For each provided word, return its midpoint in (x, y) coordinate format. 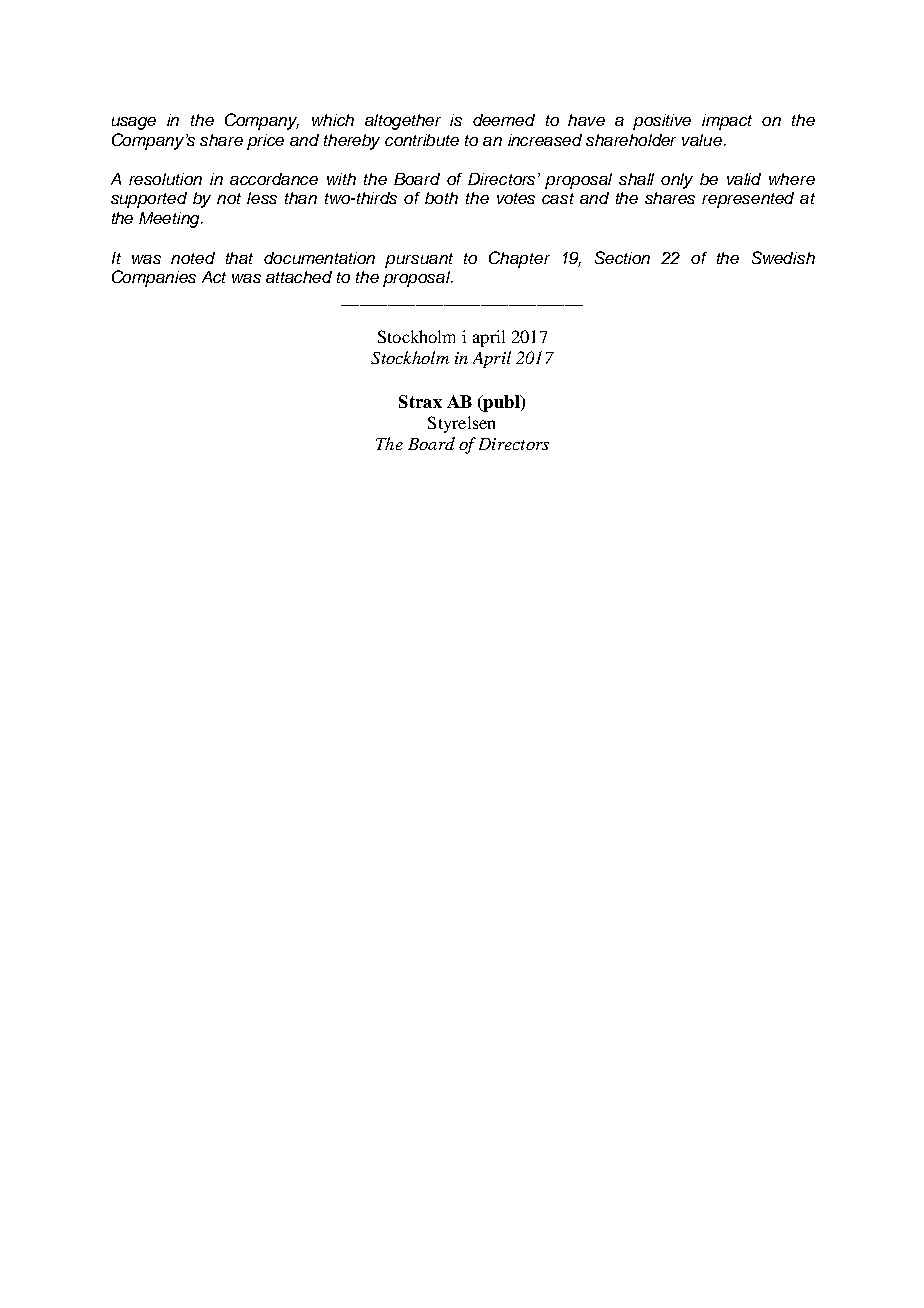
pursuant (419, 260)
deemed (504, 120)
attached (299, 277)
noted (193, 258)
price (265, 142)
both (441, 198)
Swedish (783, 257)
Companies (154, 278)
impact (727, 122)
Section (622, 257)
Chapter (519, 259)
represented (748, 200)
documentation (319, 258)
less (262, 198)
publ (501, 403)
